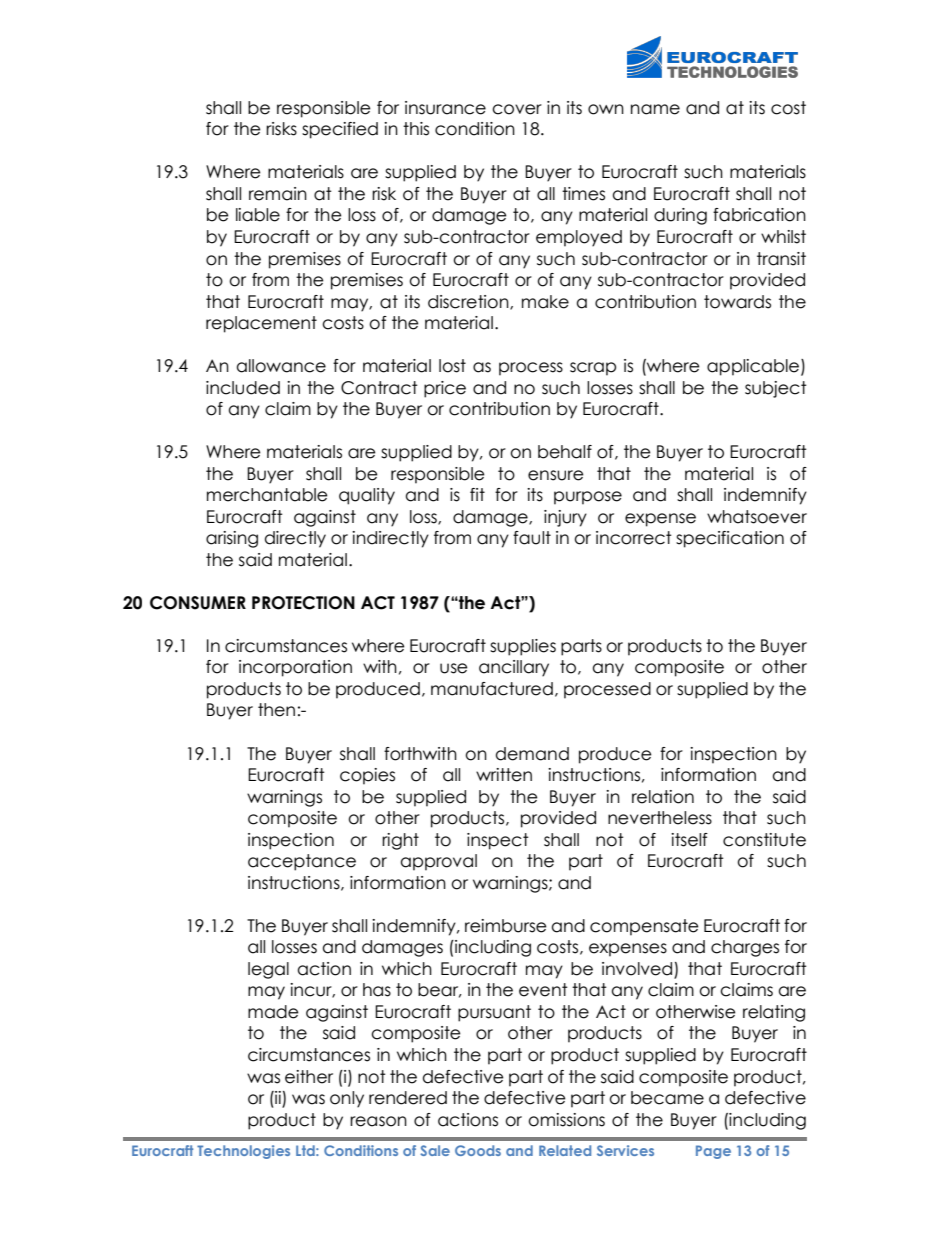 The width and height of the screenshot is (952, 1233). What do you see at coordinates (477, 494) in the screenshot?
I see `fit` at bounding box center [477, 494].
